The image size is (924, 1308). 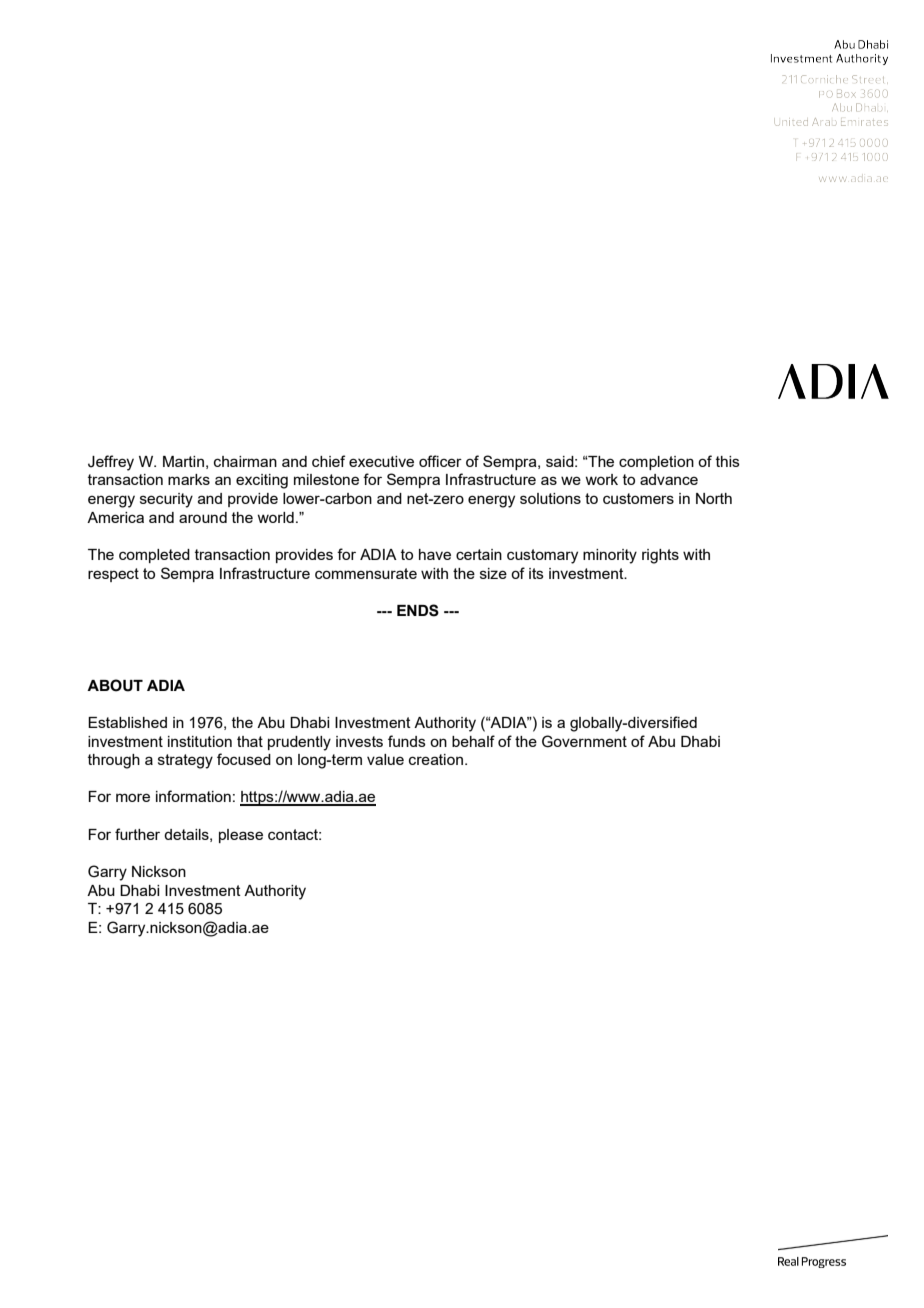 What do you see at coordinates (189, 479) in the image?
I see `marks` at bounding box center [189, 479].
